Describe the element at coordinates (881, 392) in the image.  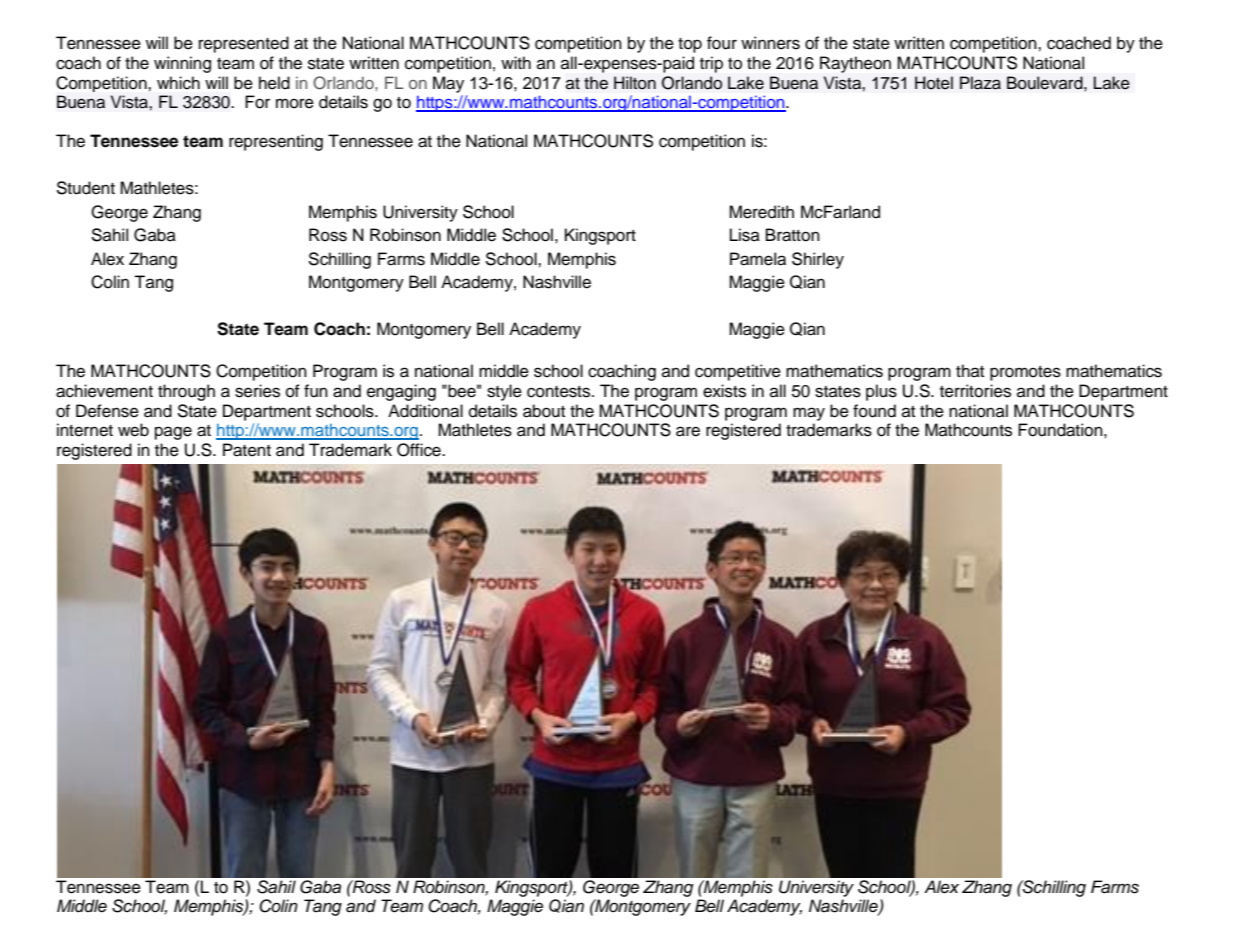
I see `plus` at that location.
